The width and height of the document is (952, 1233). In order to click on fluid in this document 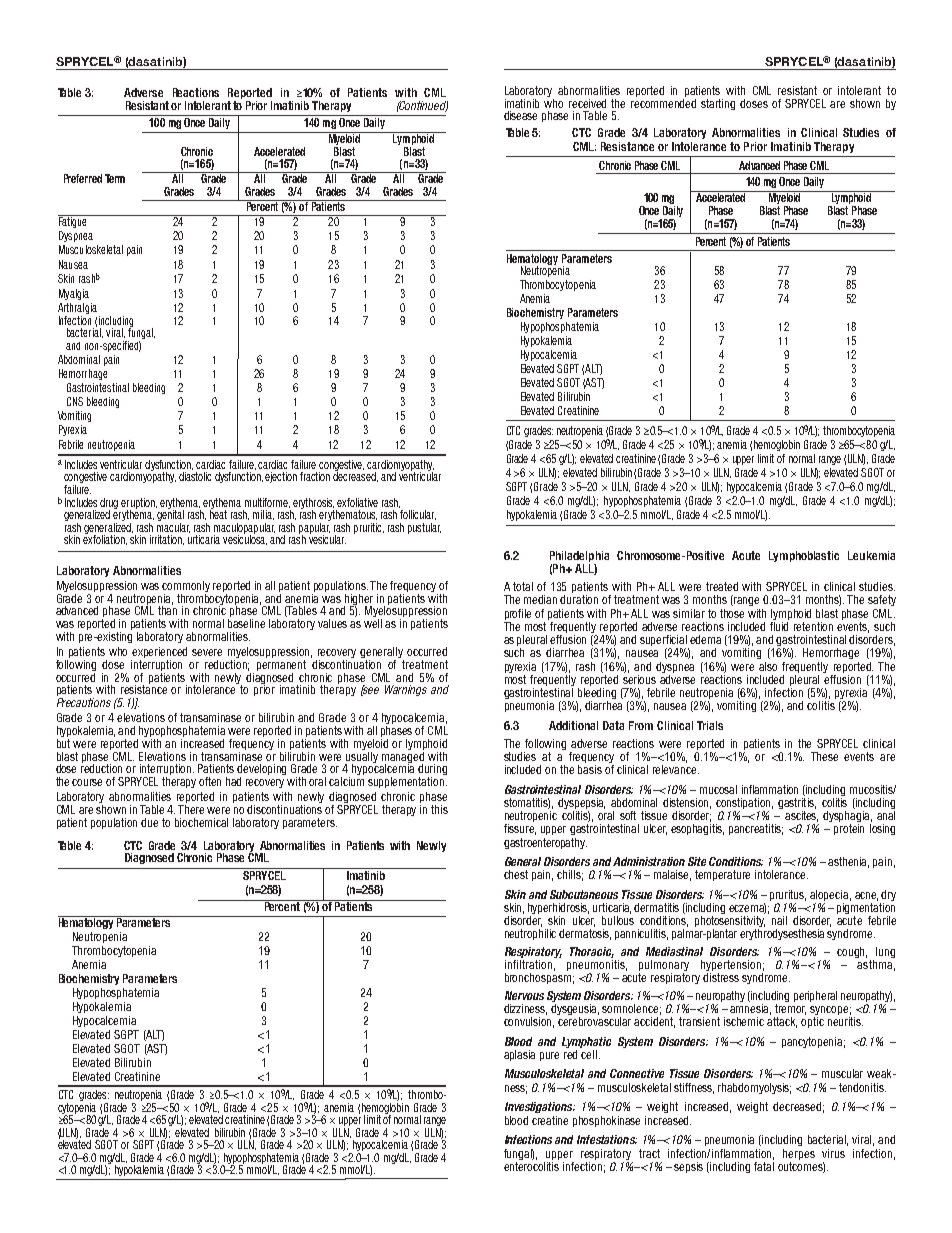, I will do `click(779, 625)`.
